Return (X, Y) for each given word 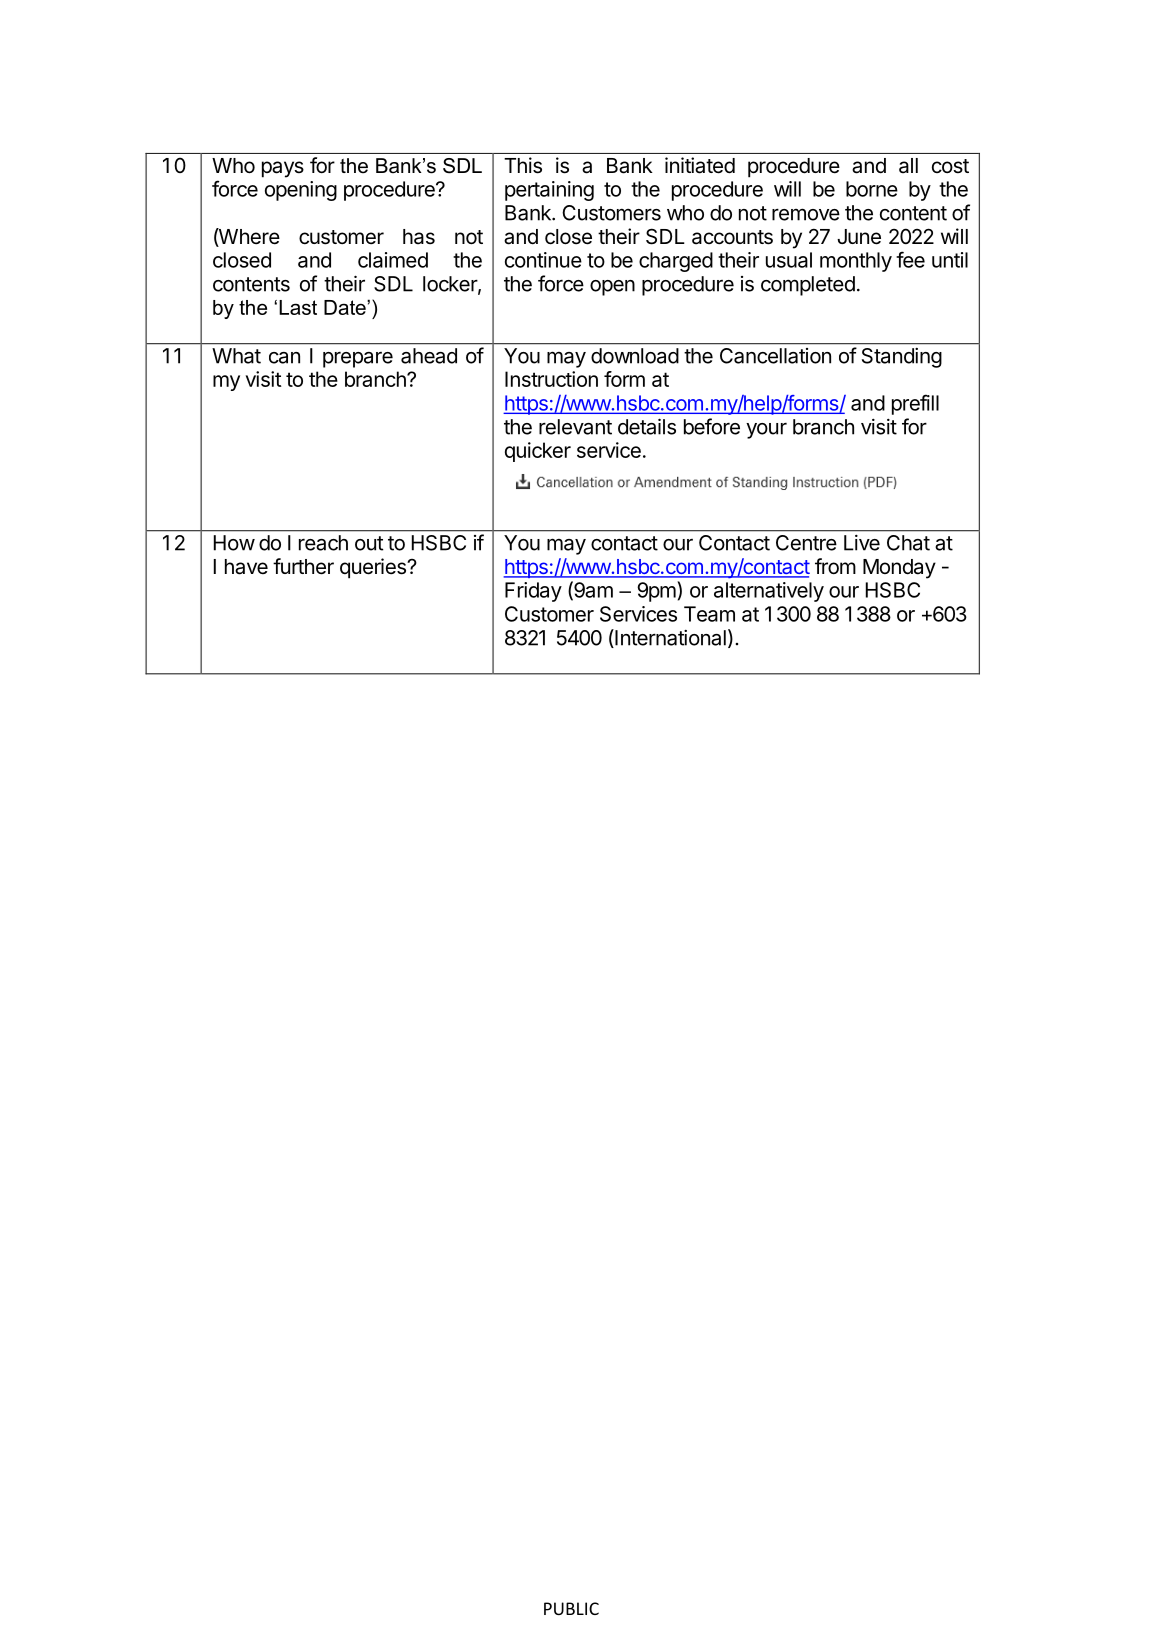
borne (872, 189)
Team (709, 614)
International (669, 638)
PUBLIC (571, 1608)
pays (283, 169)
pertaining (549, 191)
